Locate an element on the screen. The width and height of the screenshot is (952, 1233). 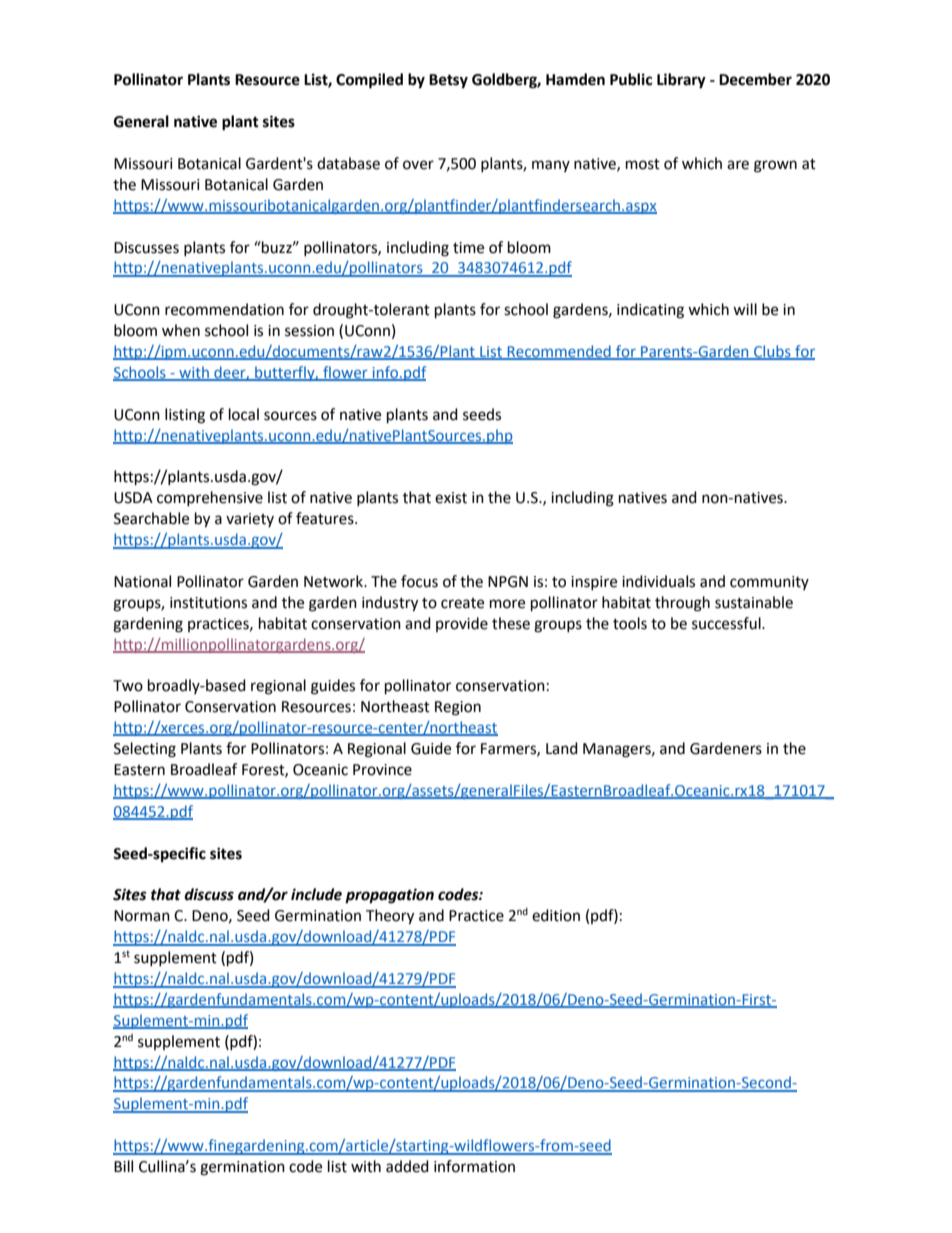
through is located at coordinates (682, 604).
